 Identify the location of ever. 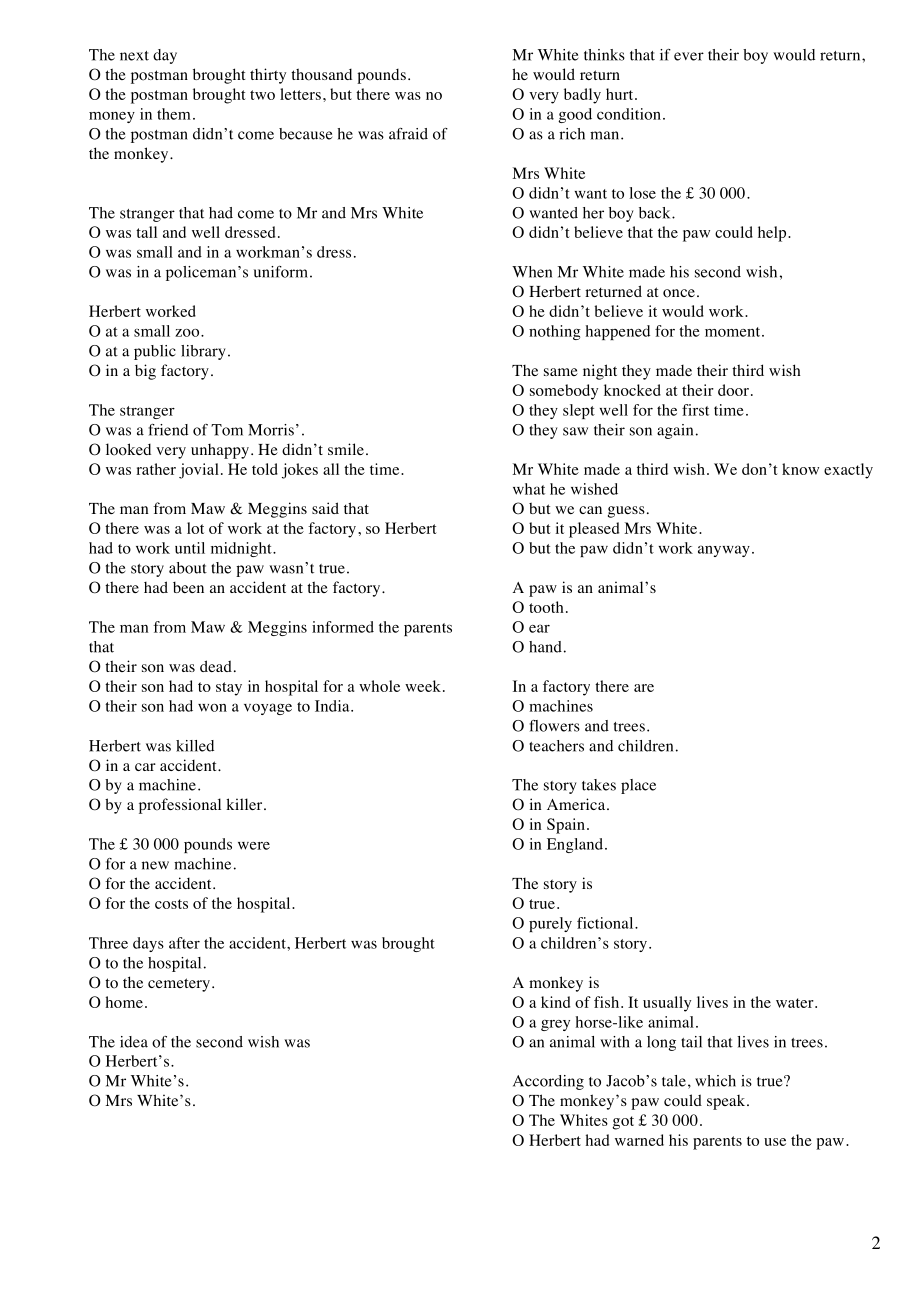
(689, 56).
